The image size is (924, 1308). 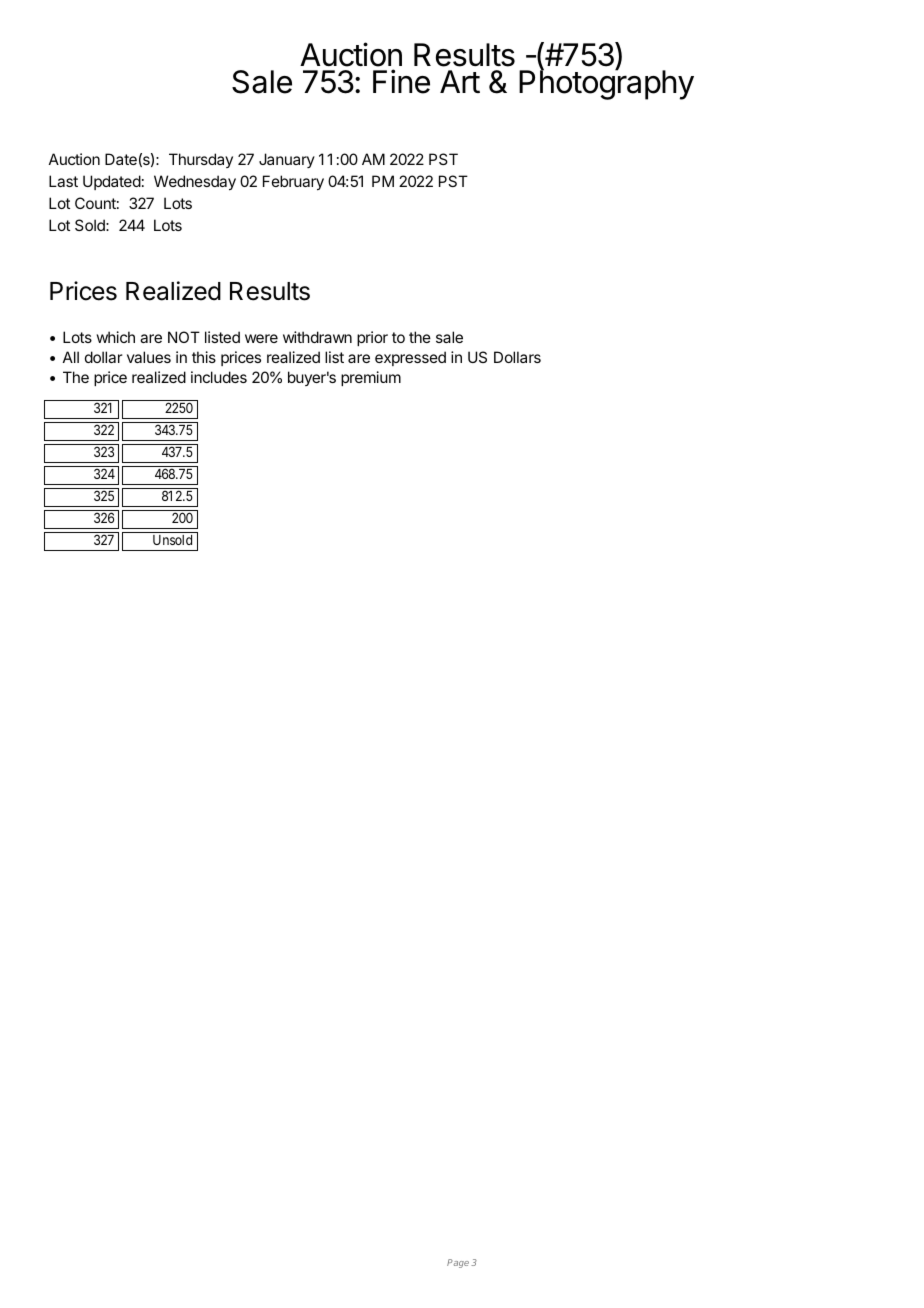 I want to click on expressed, so click(x=410, y=358).
